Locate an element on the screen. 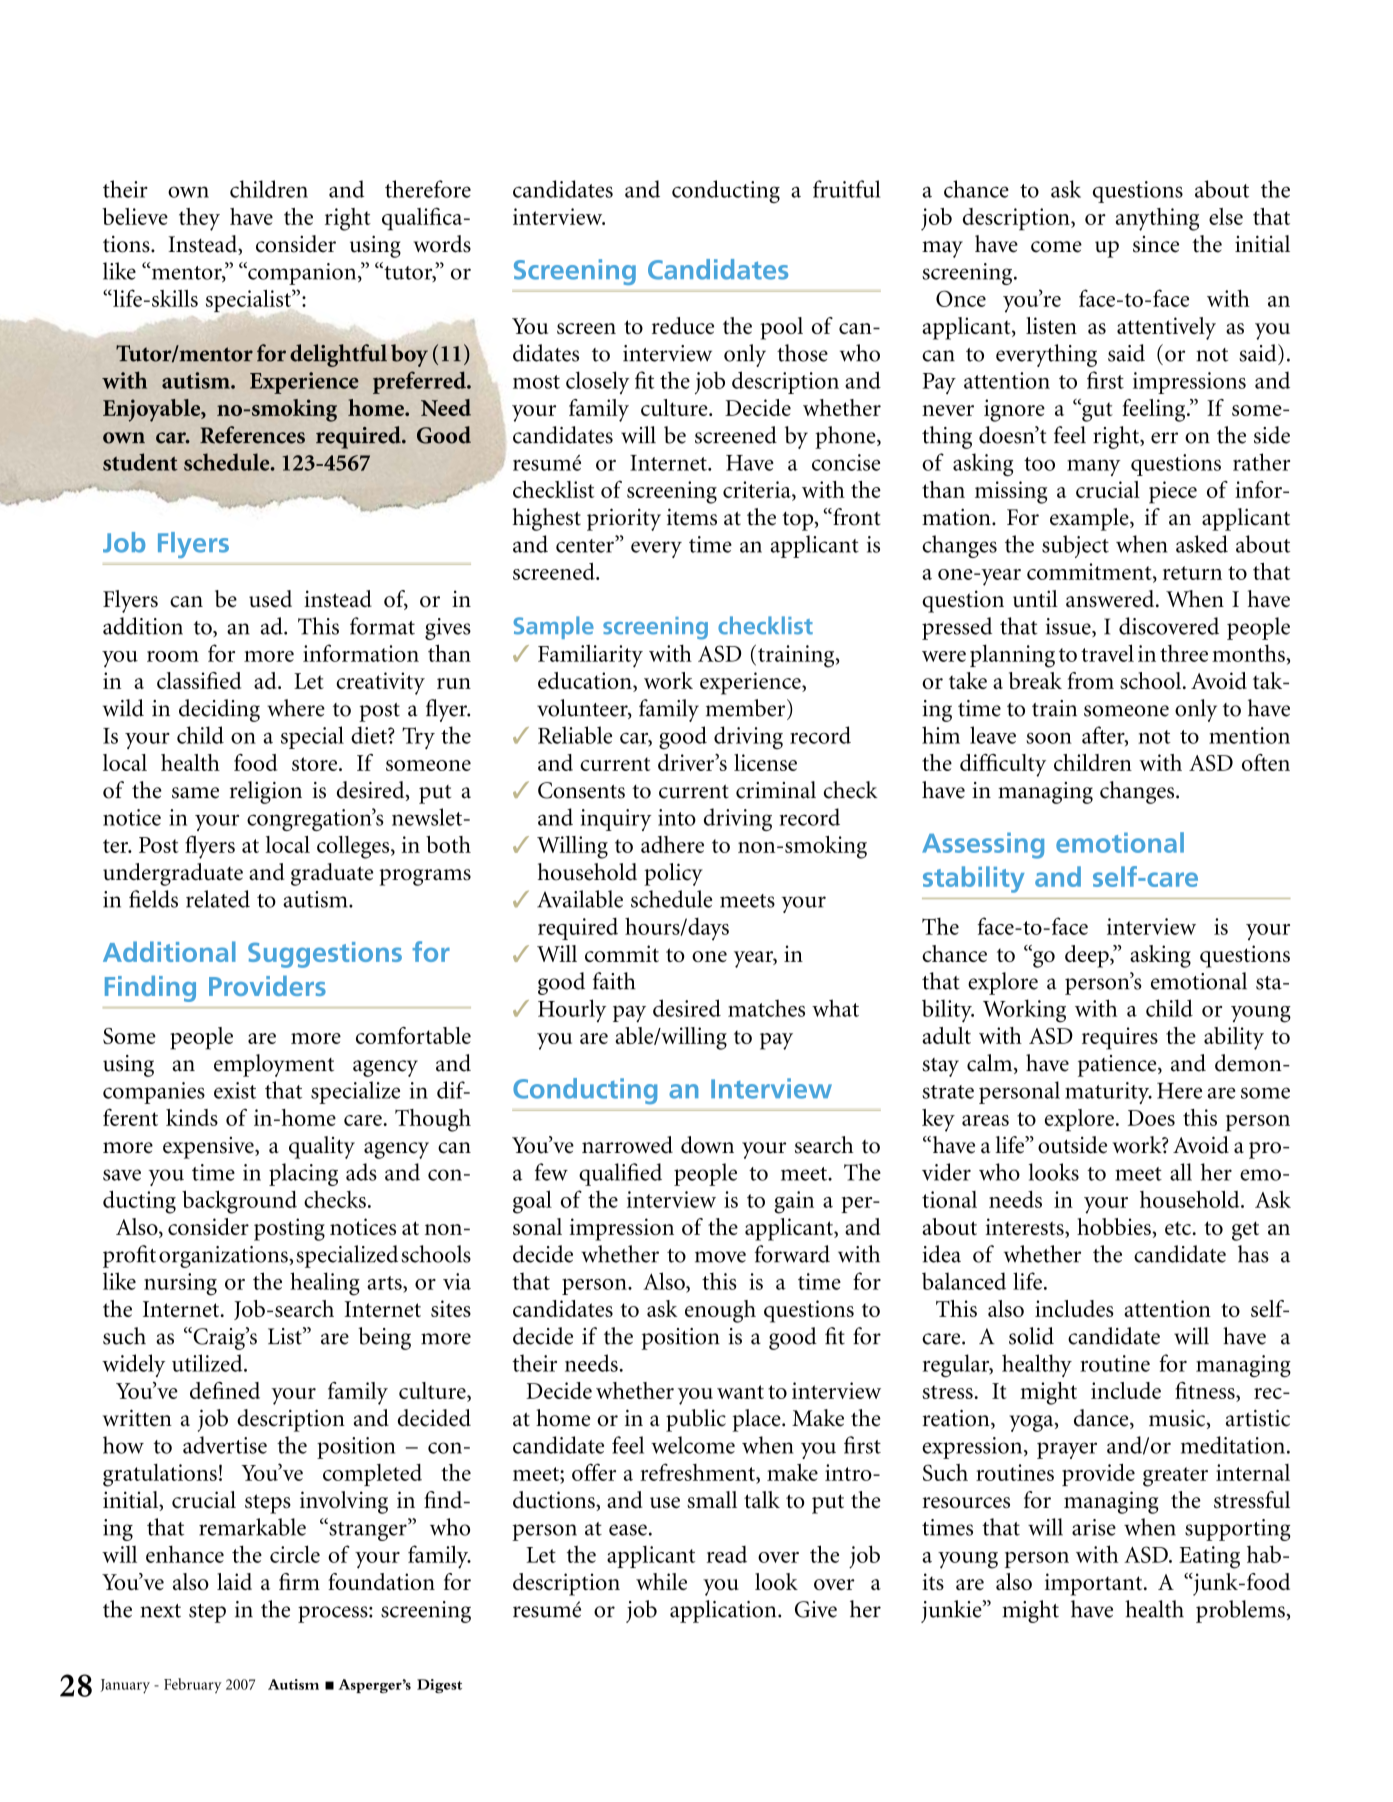  February is located at coordinates (193, 1685).
